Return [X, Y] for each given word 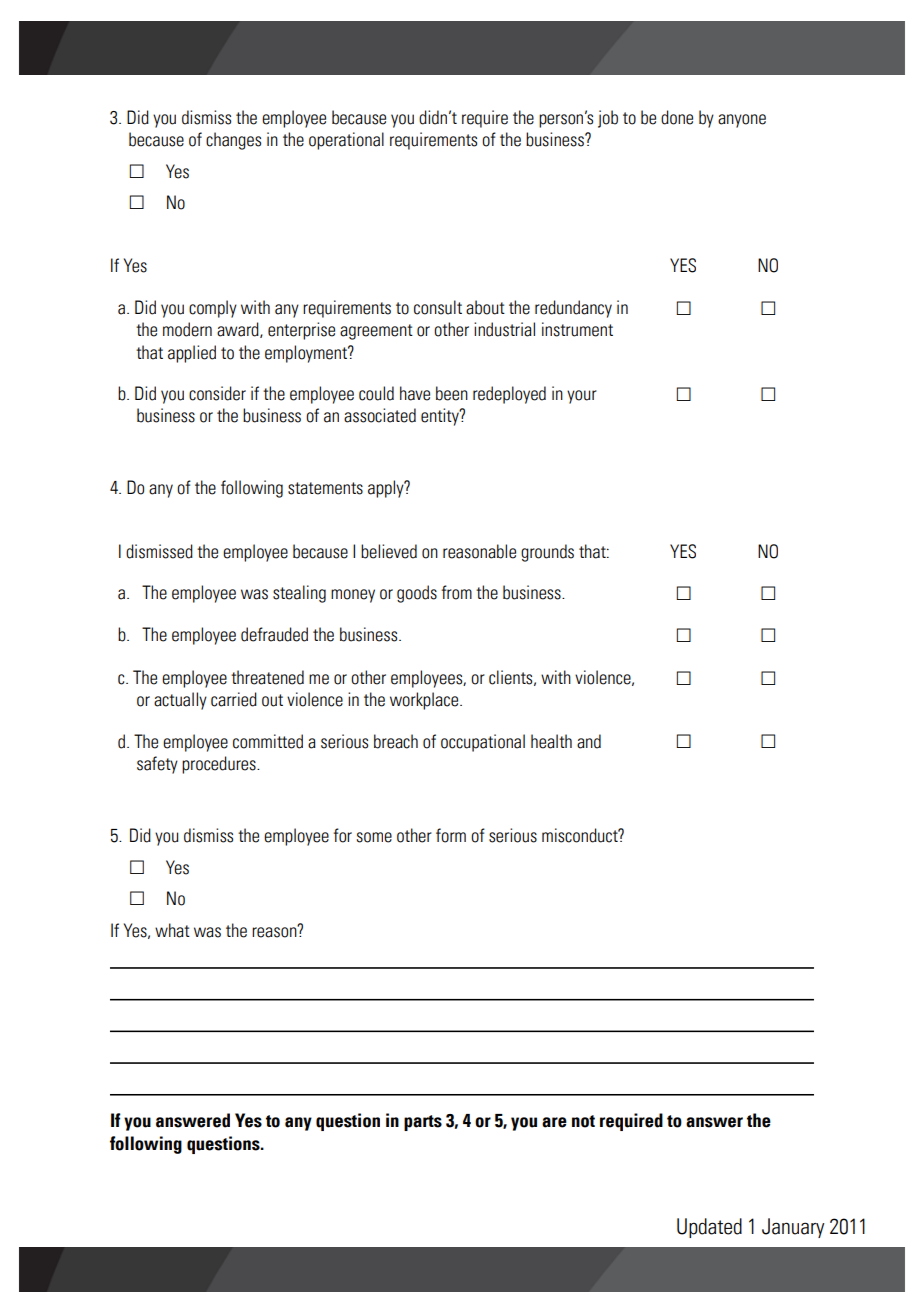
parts [423, 1123]
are [554, 1122]
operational [346, 141]
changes [233, 141]
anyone [742, 121]
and [589, 741]
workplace [425, 701]
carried [234, 699]
